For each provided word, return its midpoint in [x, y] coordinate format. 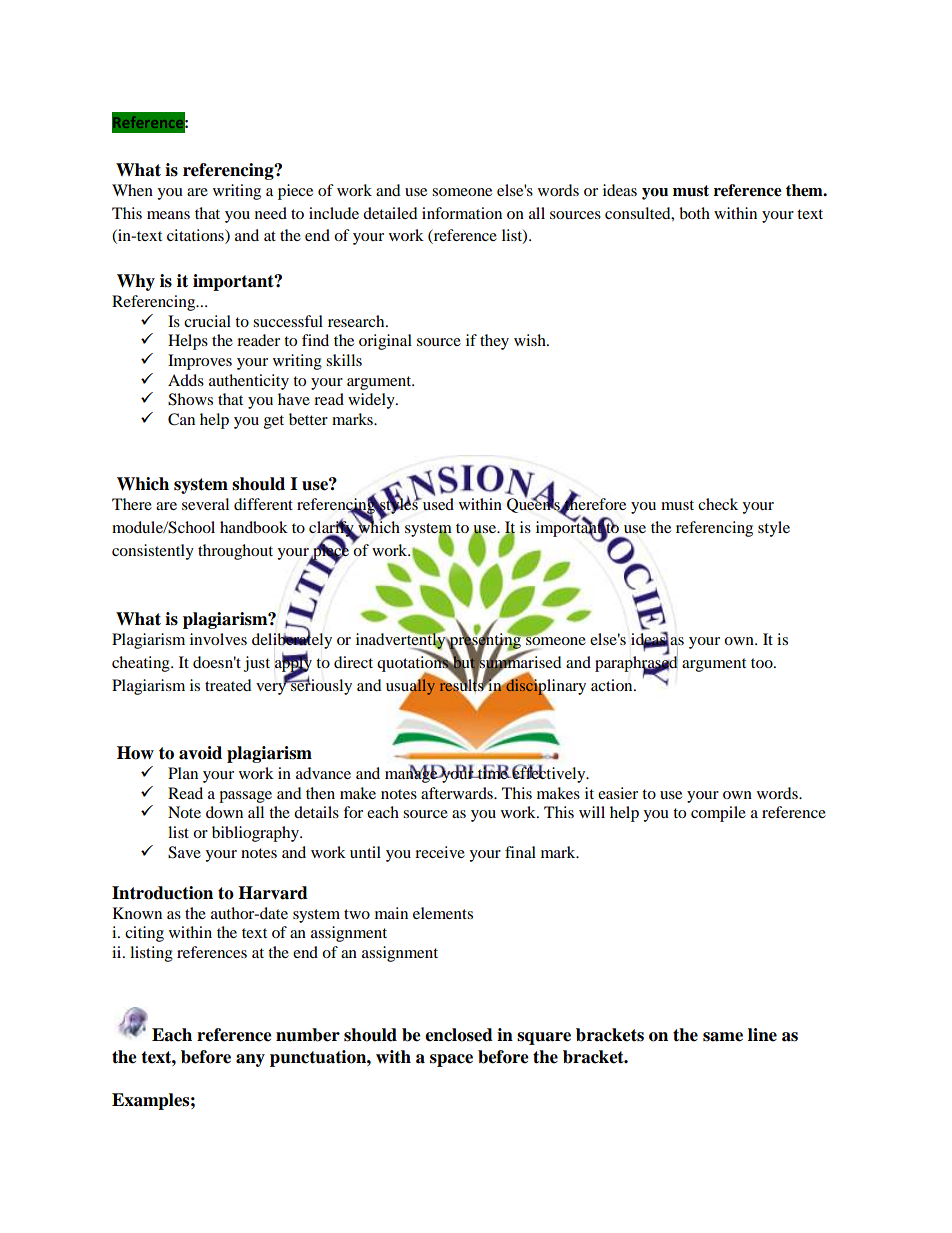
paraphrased [636, 664]
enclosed [459, 1035]
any [250, 1060]
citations [196, 236]
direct [353, 662]
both [694, 213]
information [462, 213]
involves [218, 639]
